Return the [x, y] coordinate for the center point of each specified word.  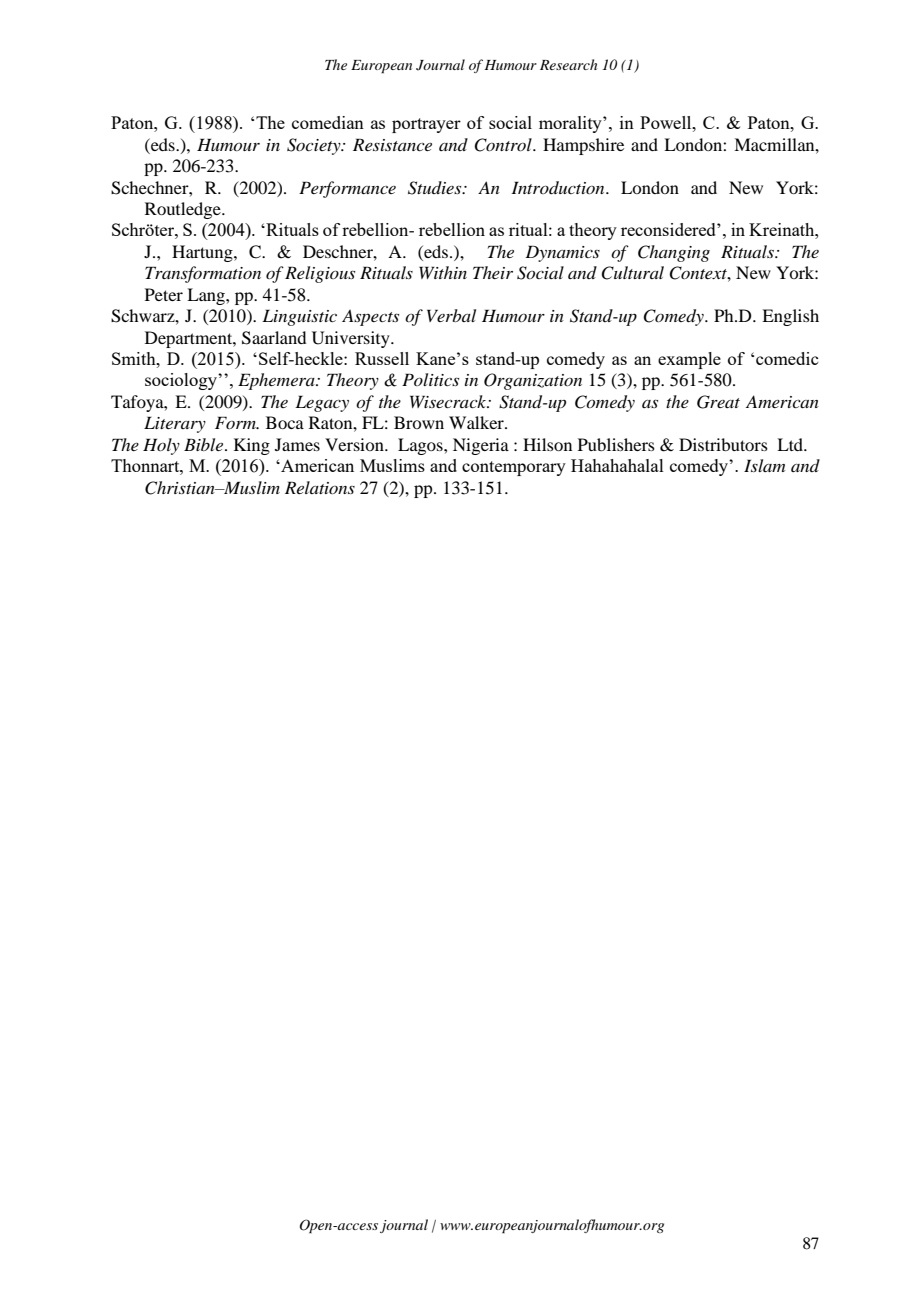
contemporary [514, 468]
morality [571, 124]
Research [568, 64]
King [252, 446]
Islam [764, 465]
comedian [328, 122]
